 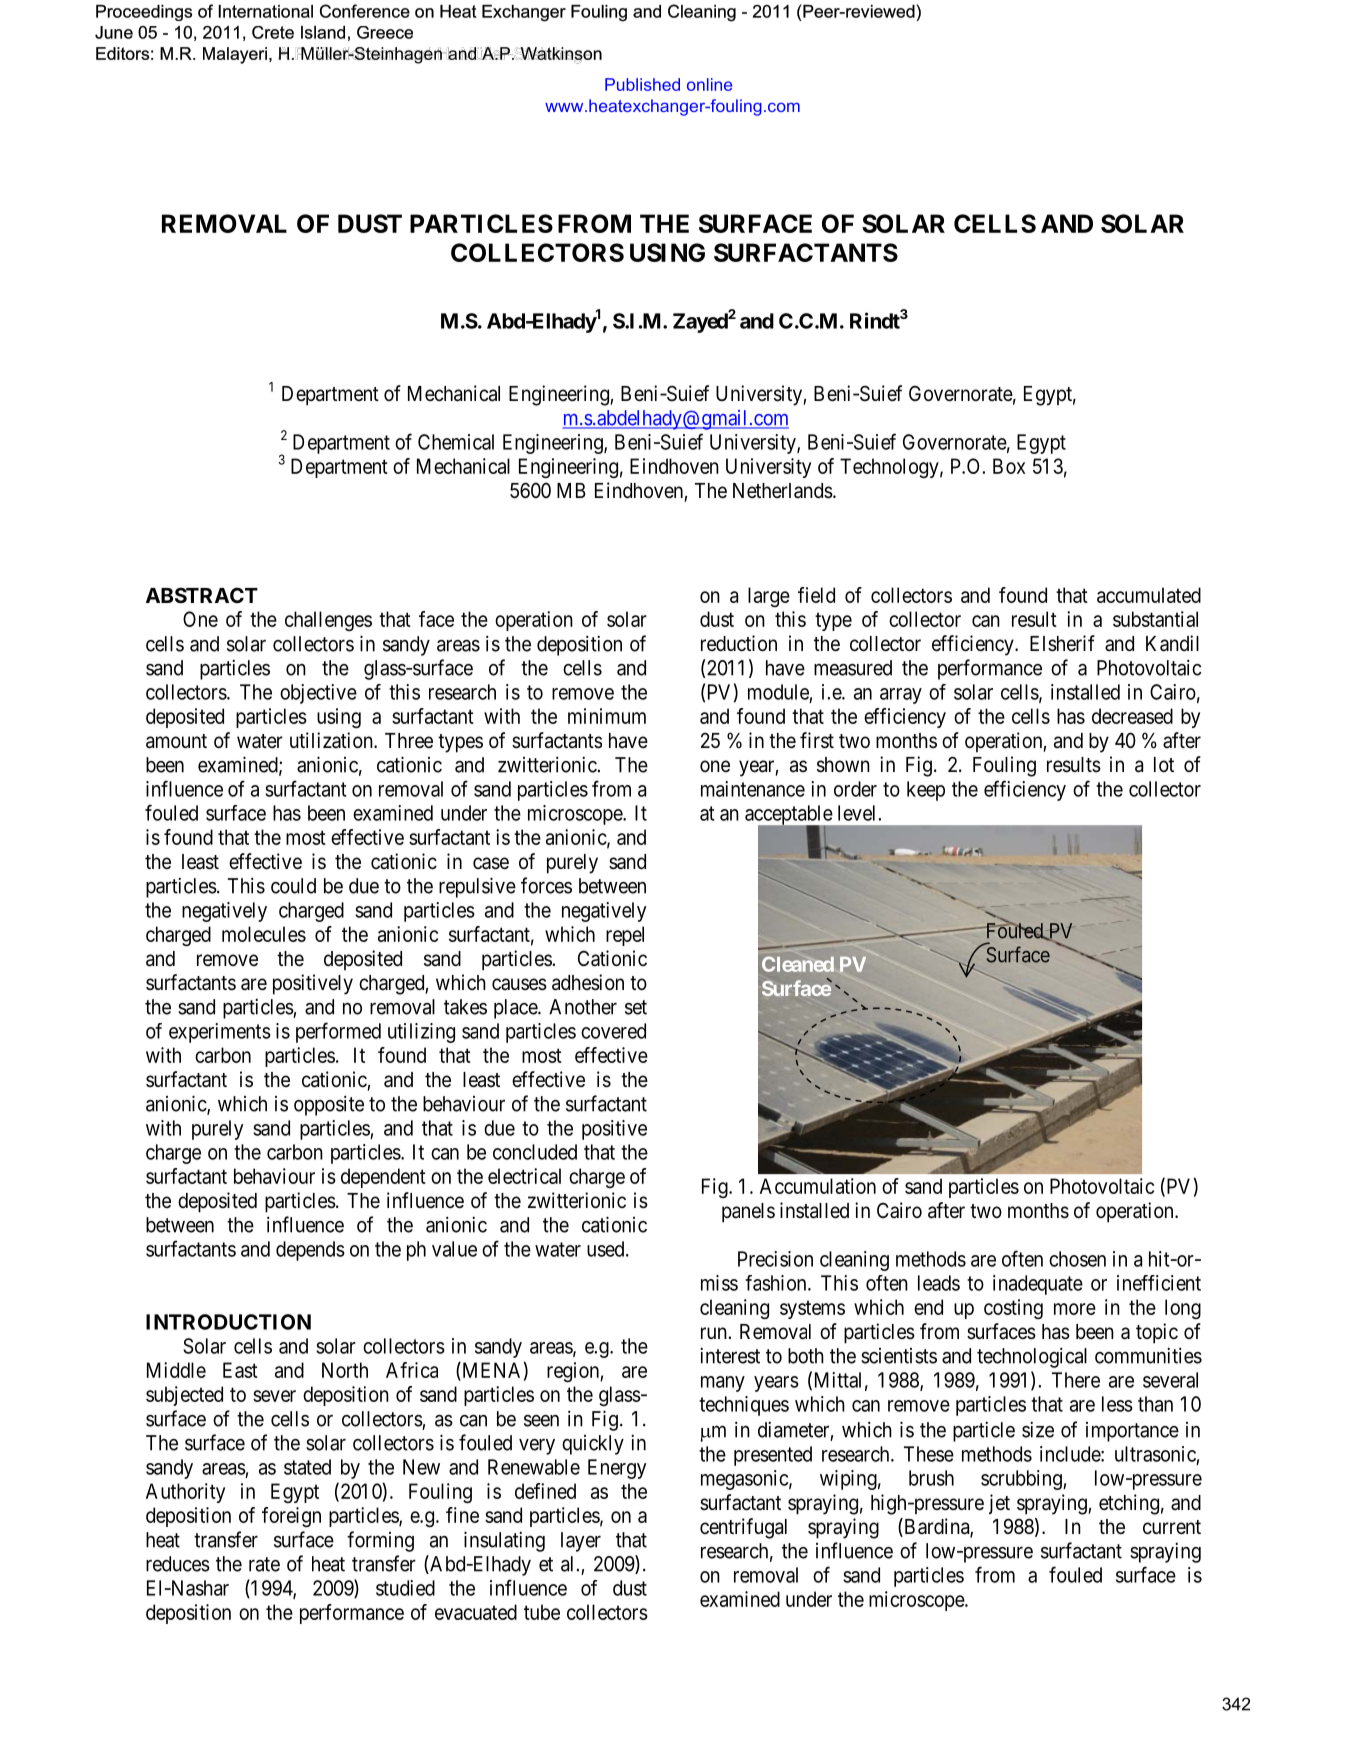 I want to click on could, so click(x=293, y=886).
